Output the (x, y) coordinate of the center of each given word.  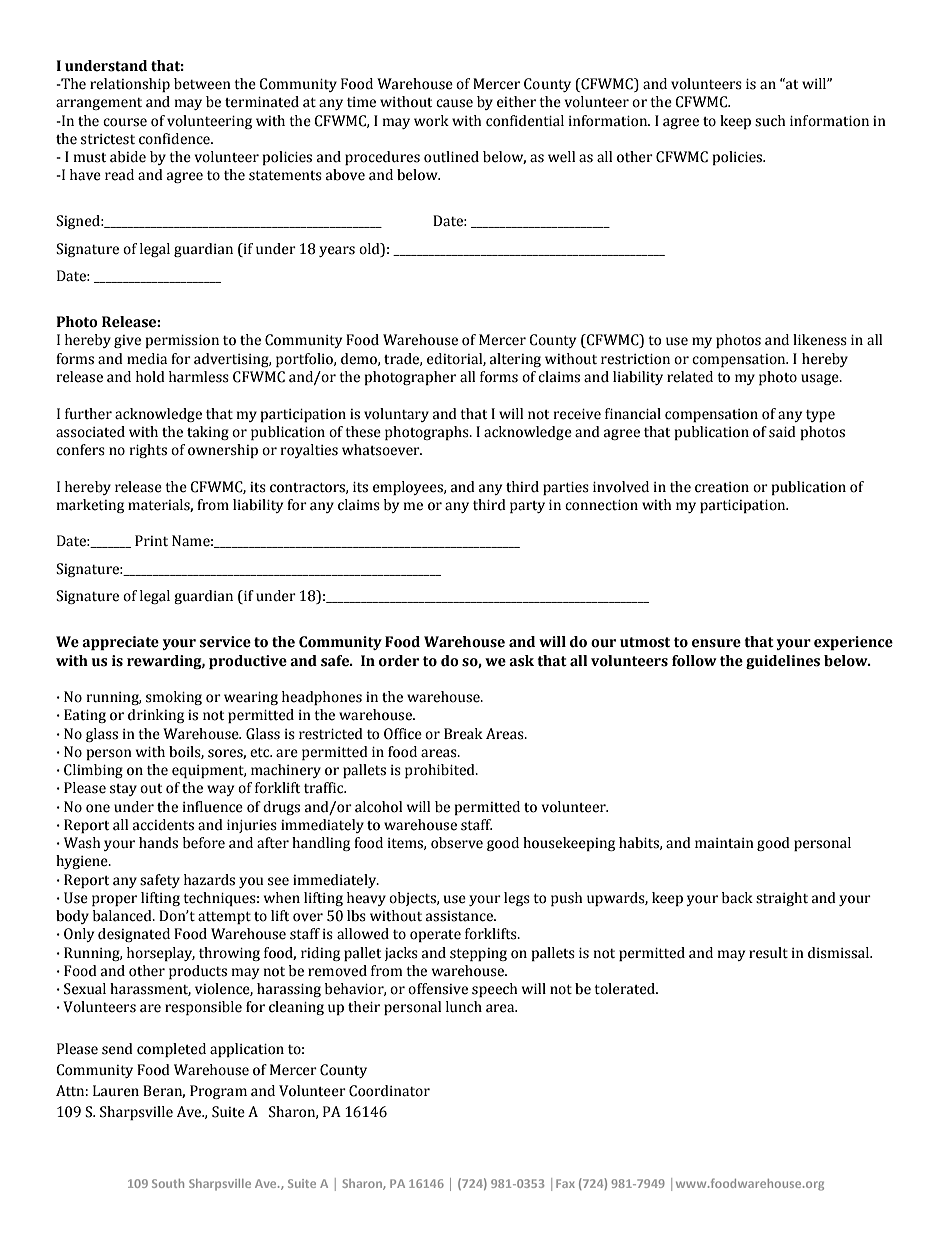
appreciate (120, 643)
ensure (716, 643)
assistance (460, 916)
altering (515, 360)
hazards (209, 880)
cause (454, 103)
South (168, 1183)
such (770, 121)
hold (150, 377)
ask (521, 661)
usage (821, 379)
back (737, 898)
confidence (175, 139)
